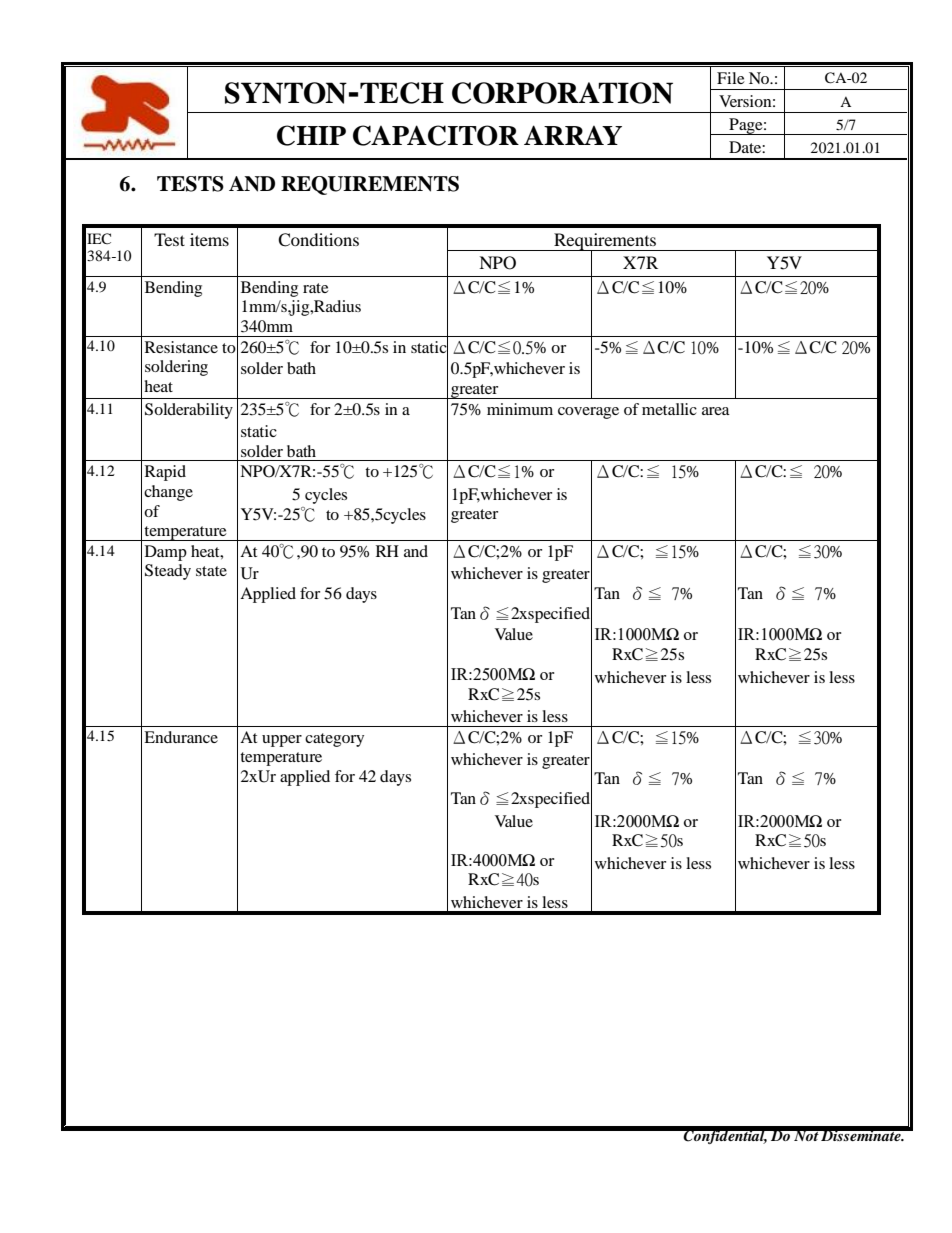 This document has width=952, height=1233. What do you see at coordinates (731, 78) in the document?
I see `File` at bounding box center [731, 78].
